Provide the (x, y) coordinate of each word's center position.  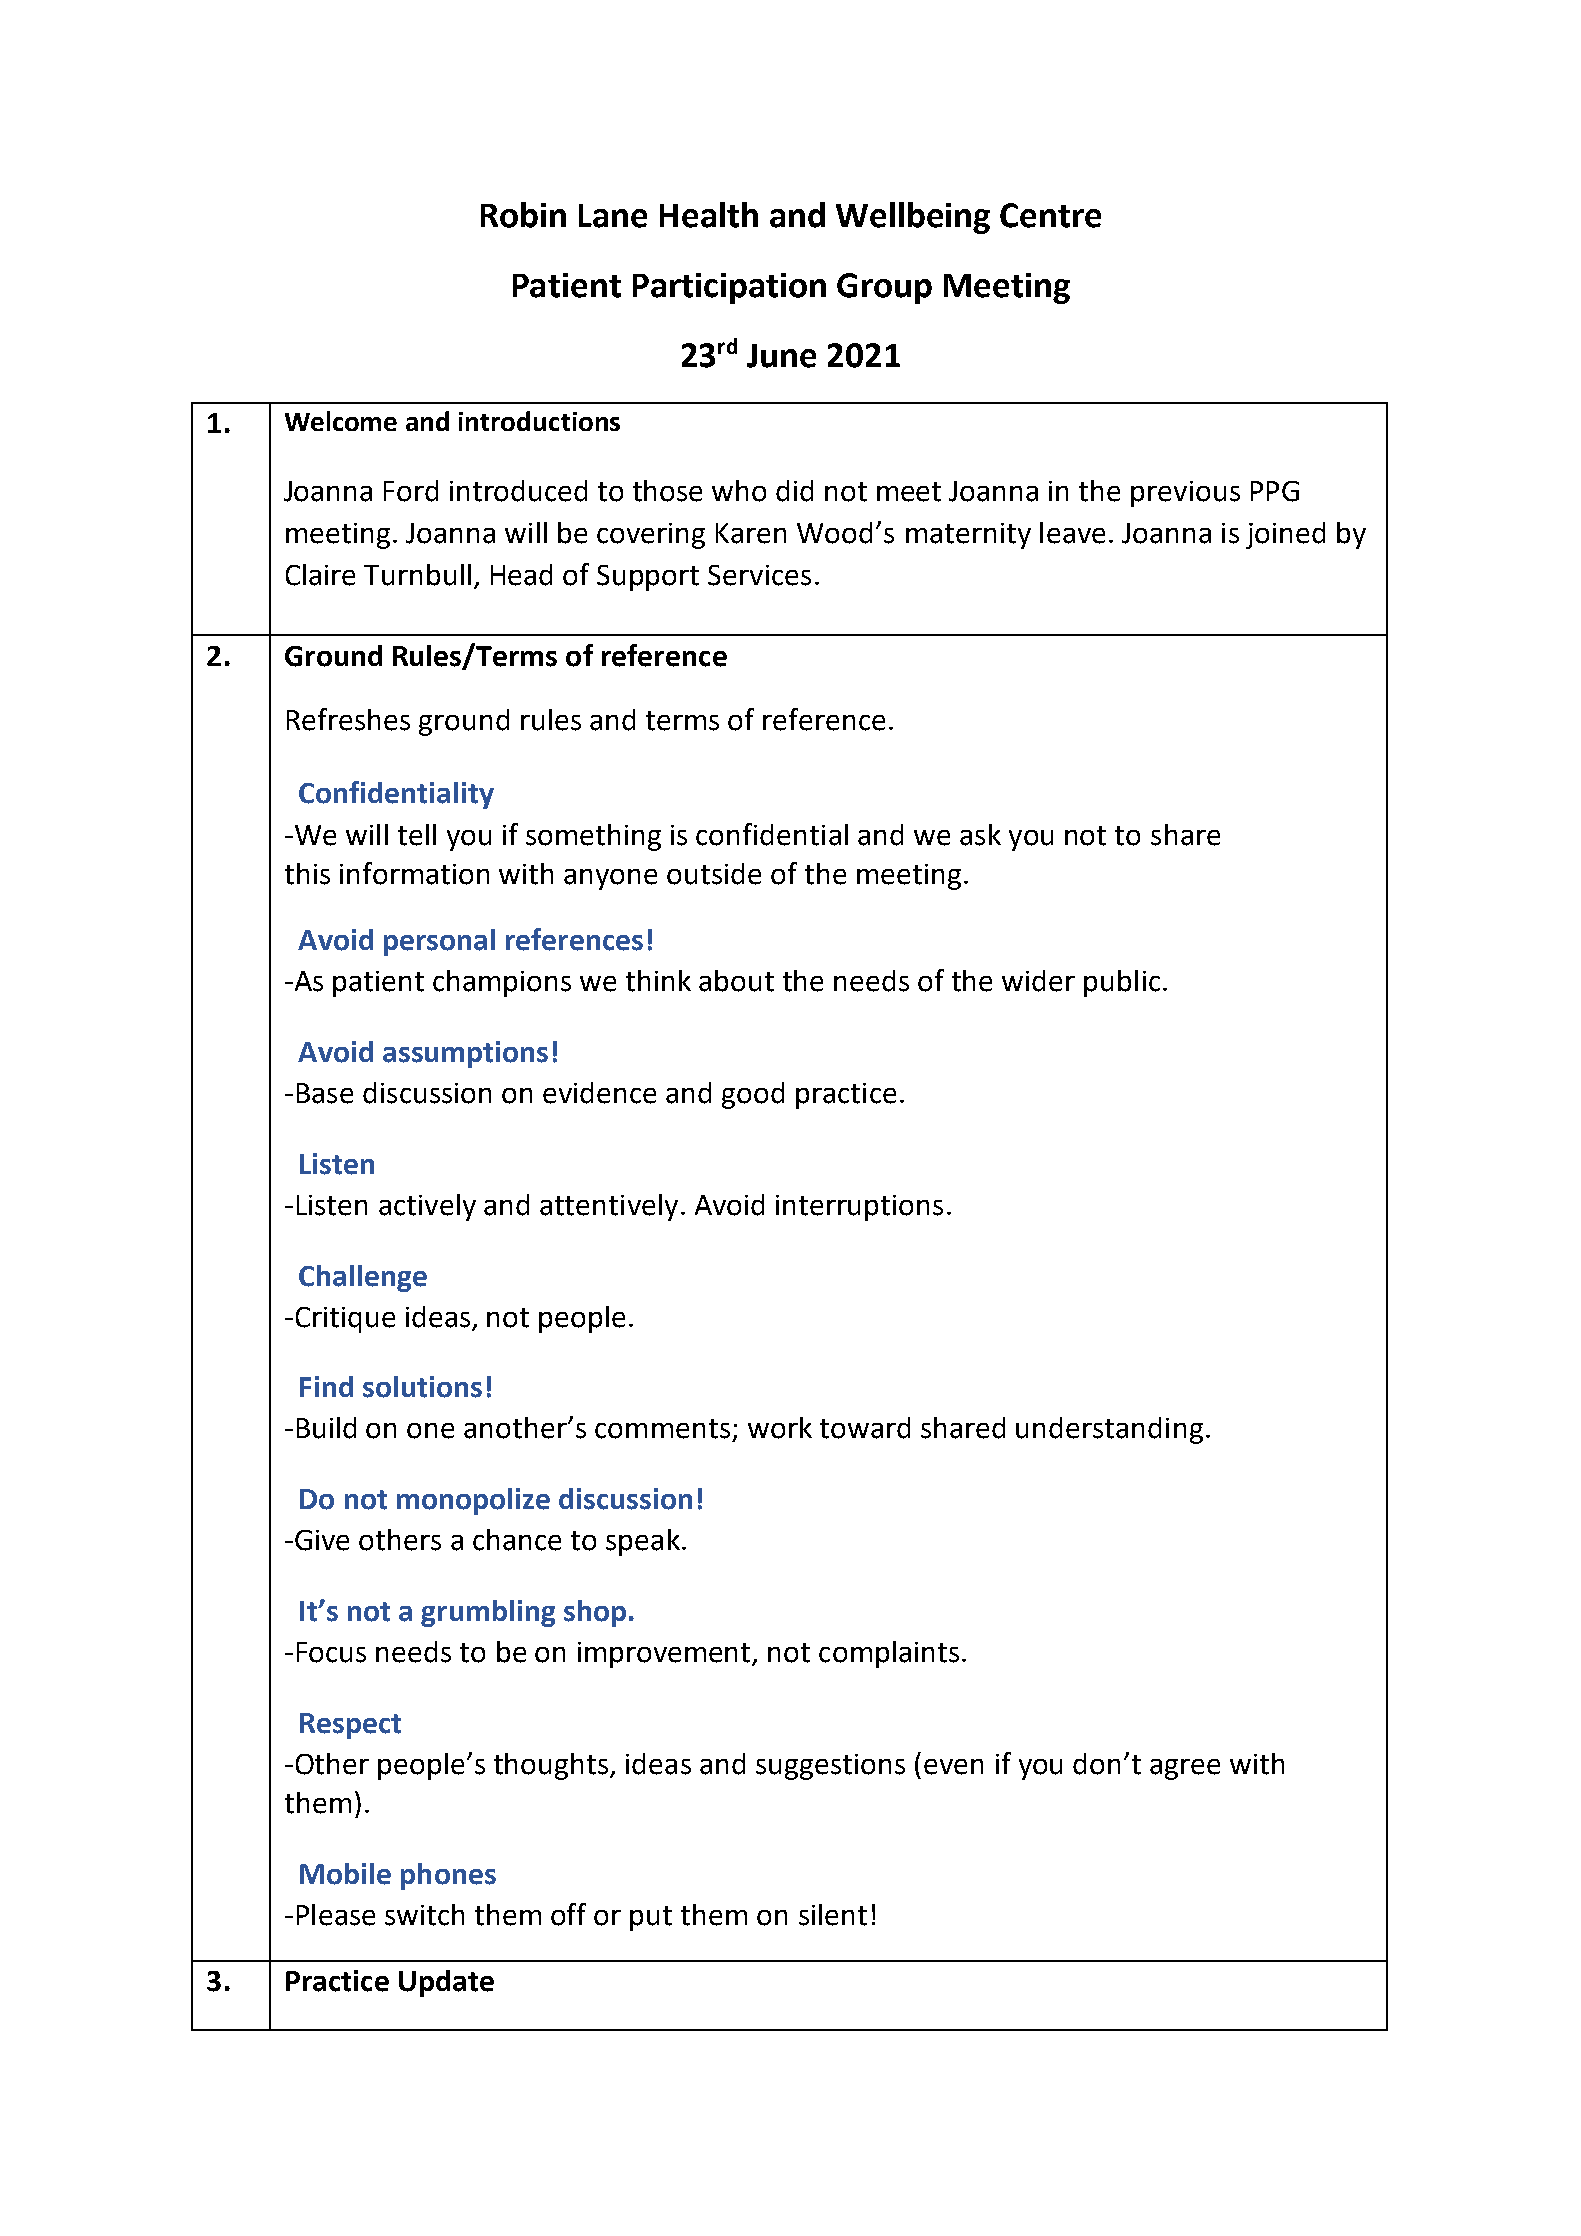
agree (1185, 1769)
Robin (523, 215)
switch (424, 1915)
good (753, 1095)
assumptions (465, 1054)
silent (833, 1915)
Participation (729, 288)
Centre (1050, 215)
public (1122, 983)
